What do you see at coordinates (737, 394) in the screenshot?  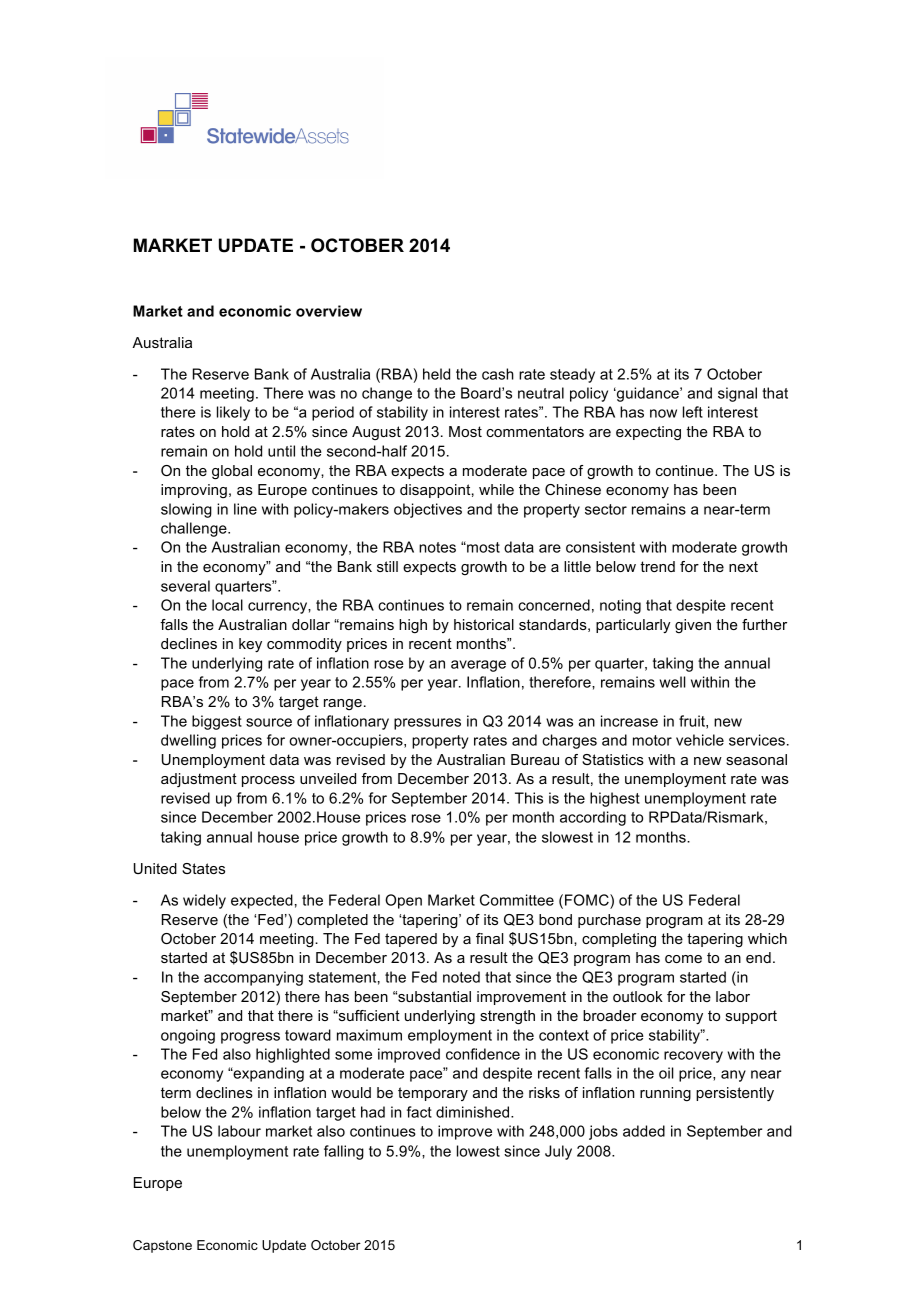 I see `signal` at bounding box center [737, 394].
